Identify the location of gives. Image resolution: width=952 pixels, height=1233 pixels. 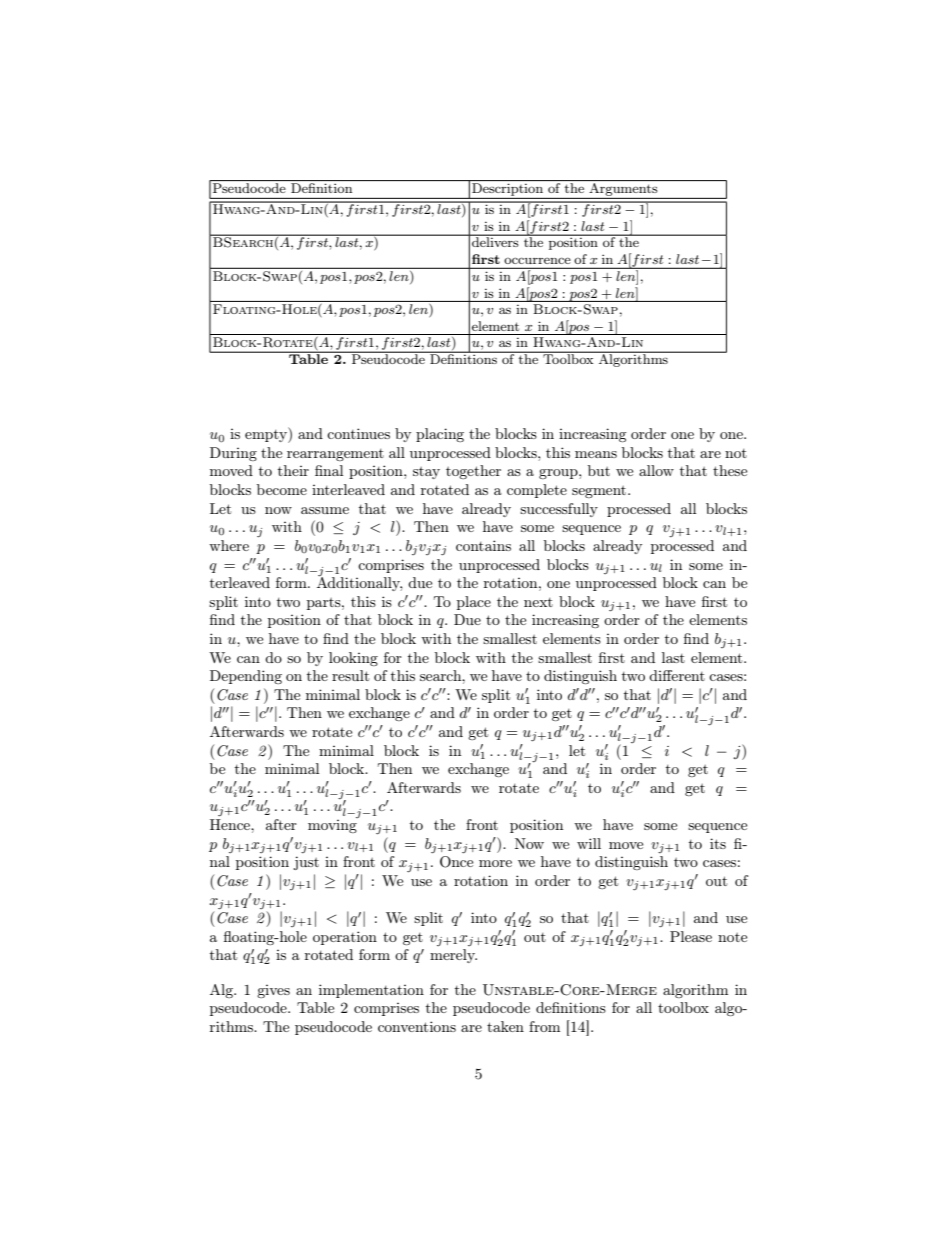
(273, 991).
